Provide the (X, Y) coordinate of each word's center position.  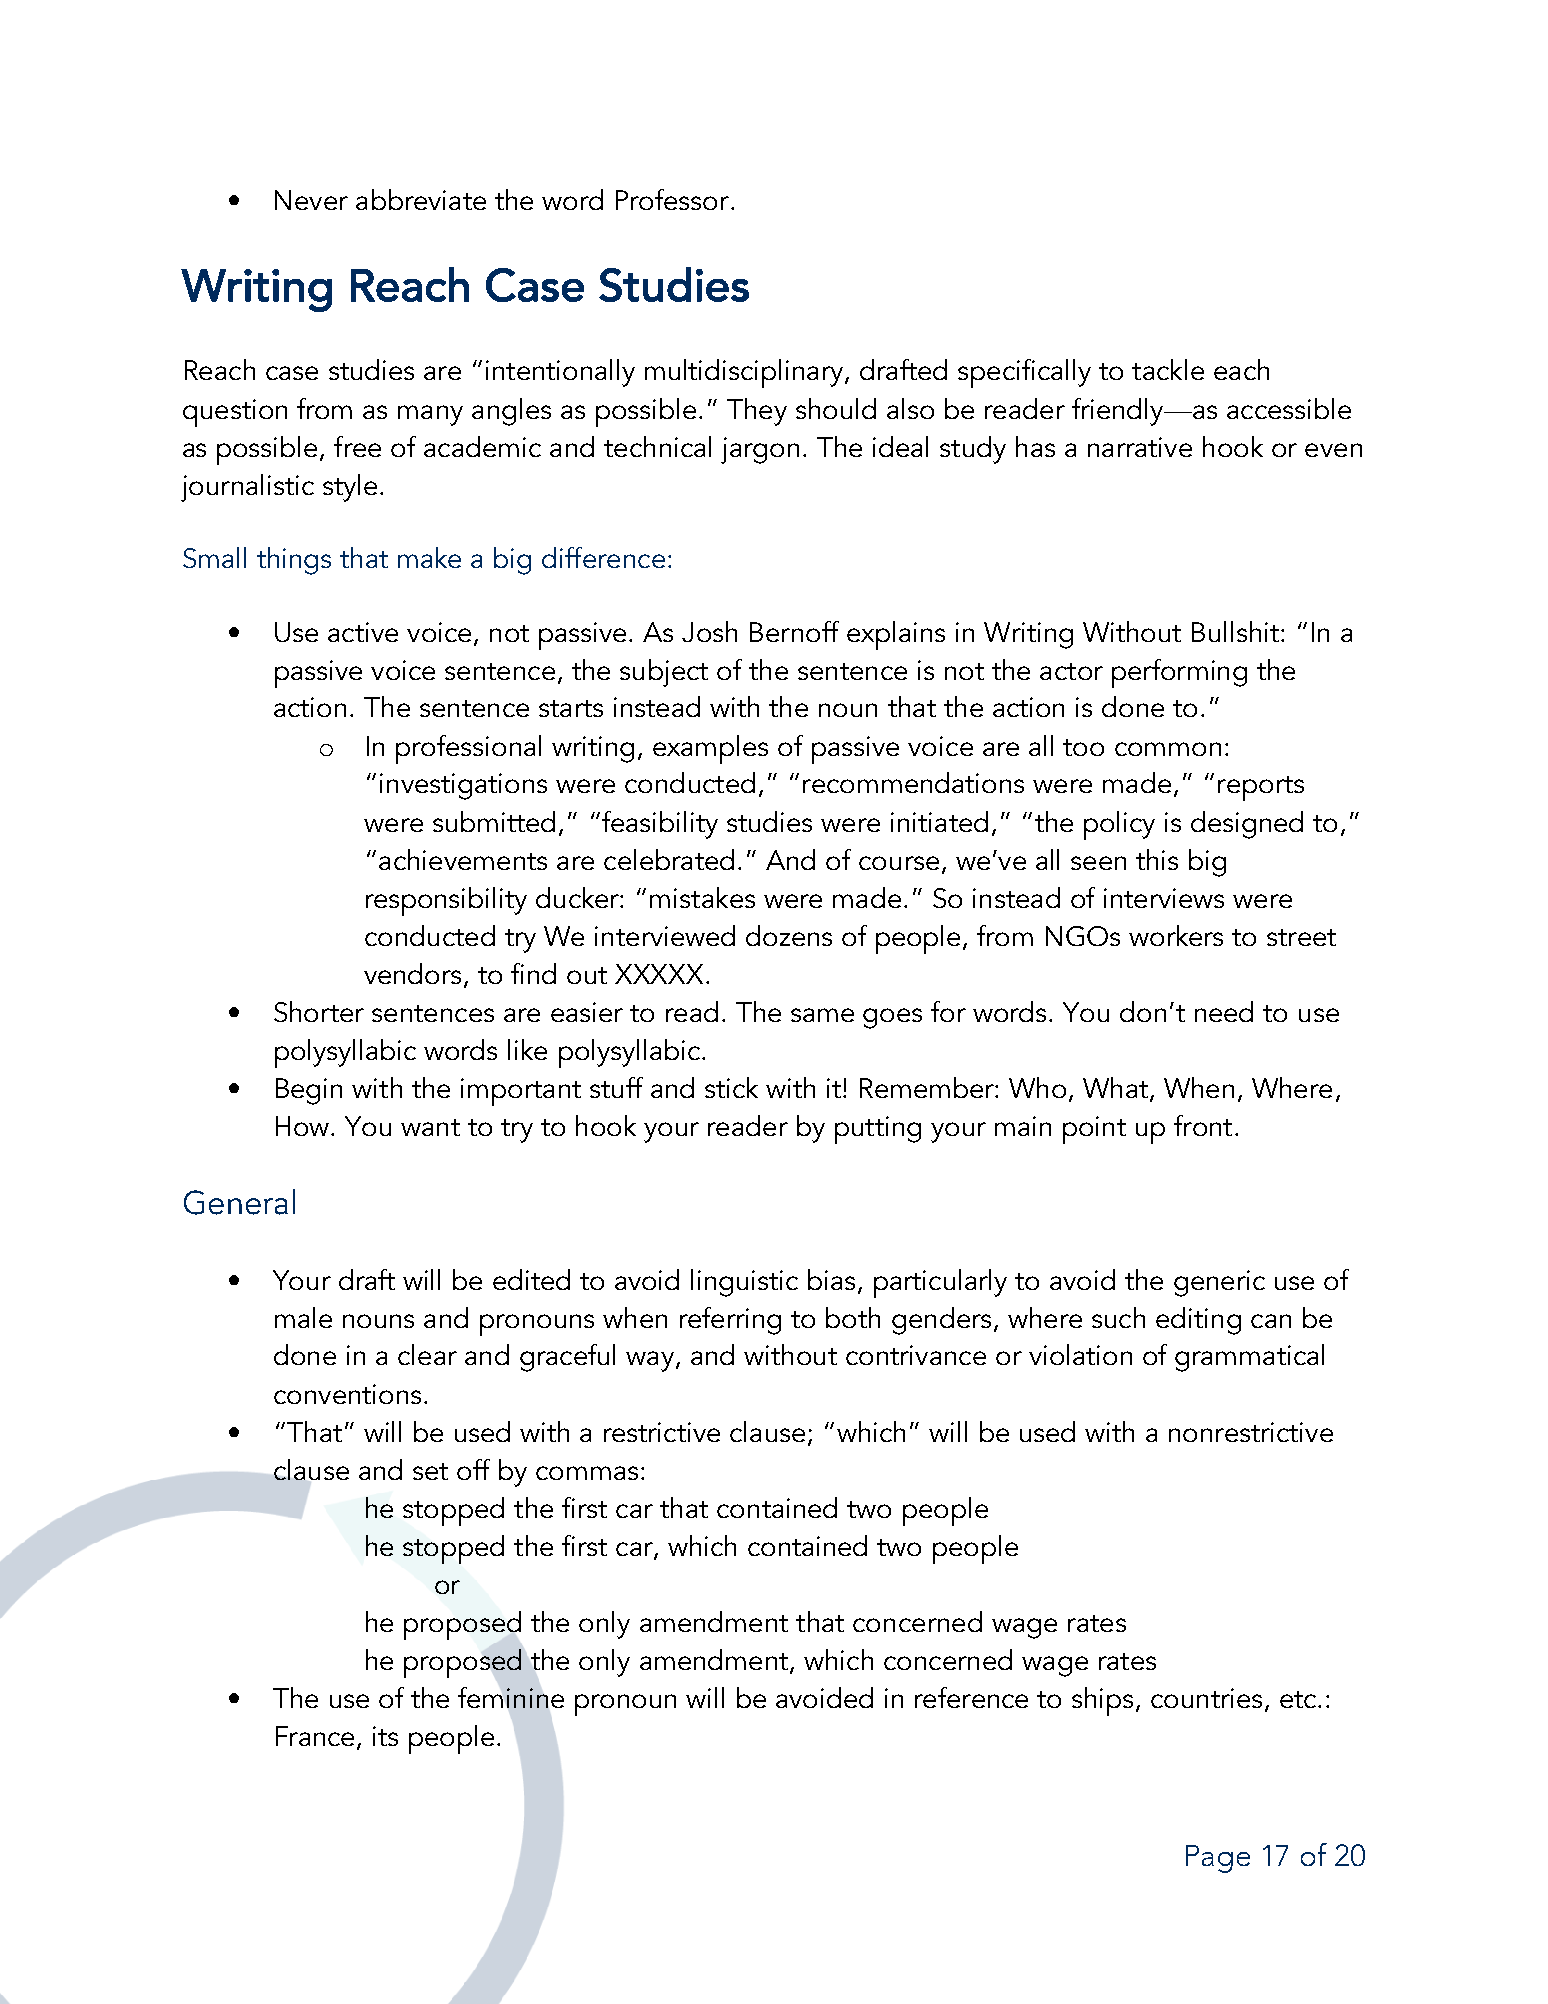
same (822, 1015)
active (363, 632)
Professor (672, 199)
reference (971, 1697)
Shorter (319, 1011)
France (317, 1737)
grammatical (1249, 1358)
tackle (1168, 369)
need (1224, 1011)
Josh (709, 631)
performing (1179, 673)
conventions (347, 1394)
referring (730, 1321)
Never (311, 200)
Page (1218, 1859)
